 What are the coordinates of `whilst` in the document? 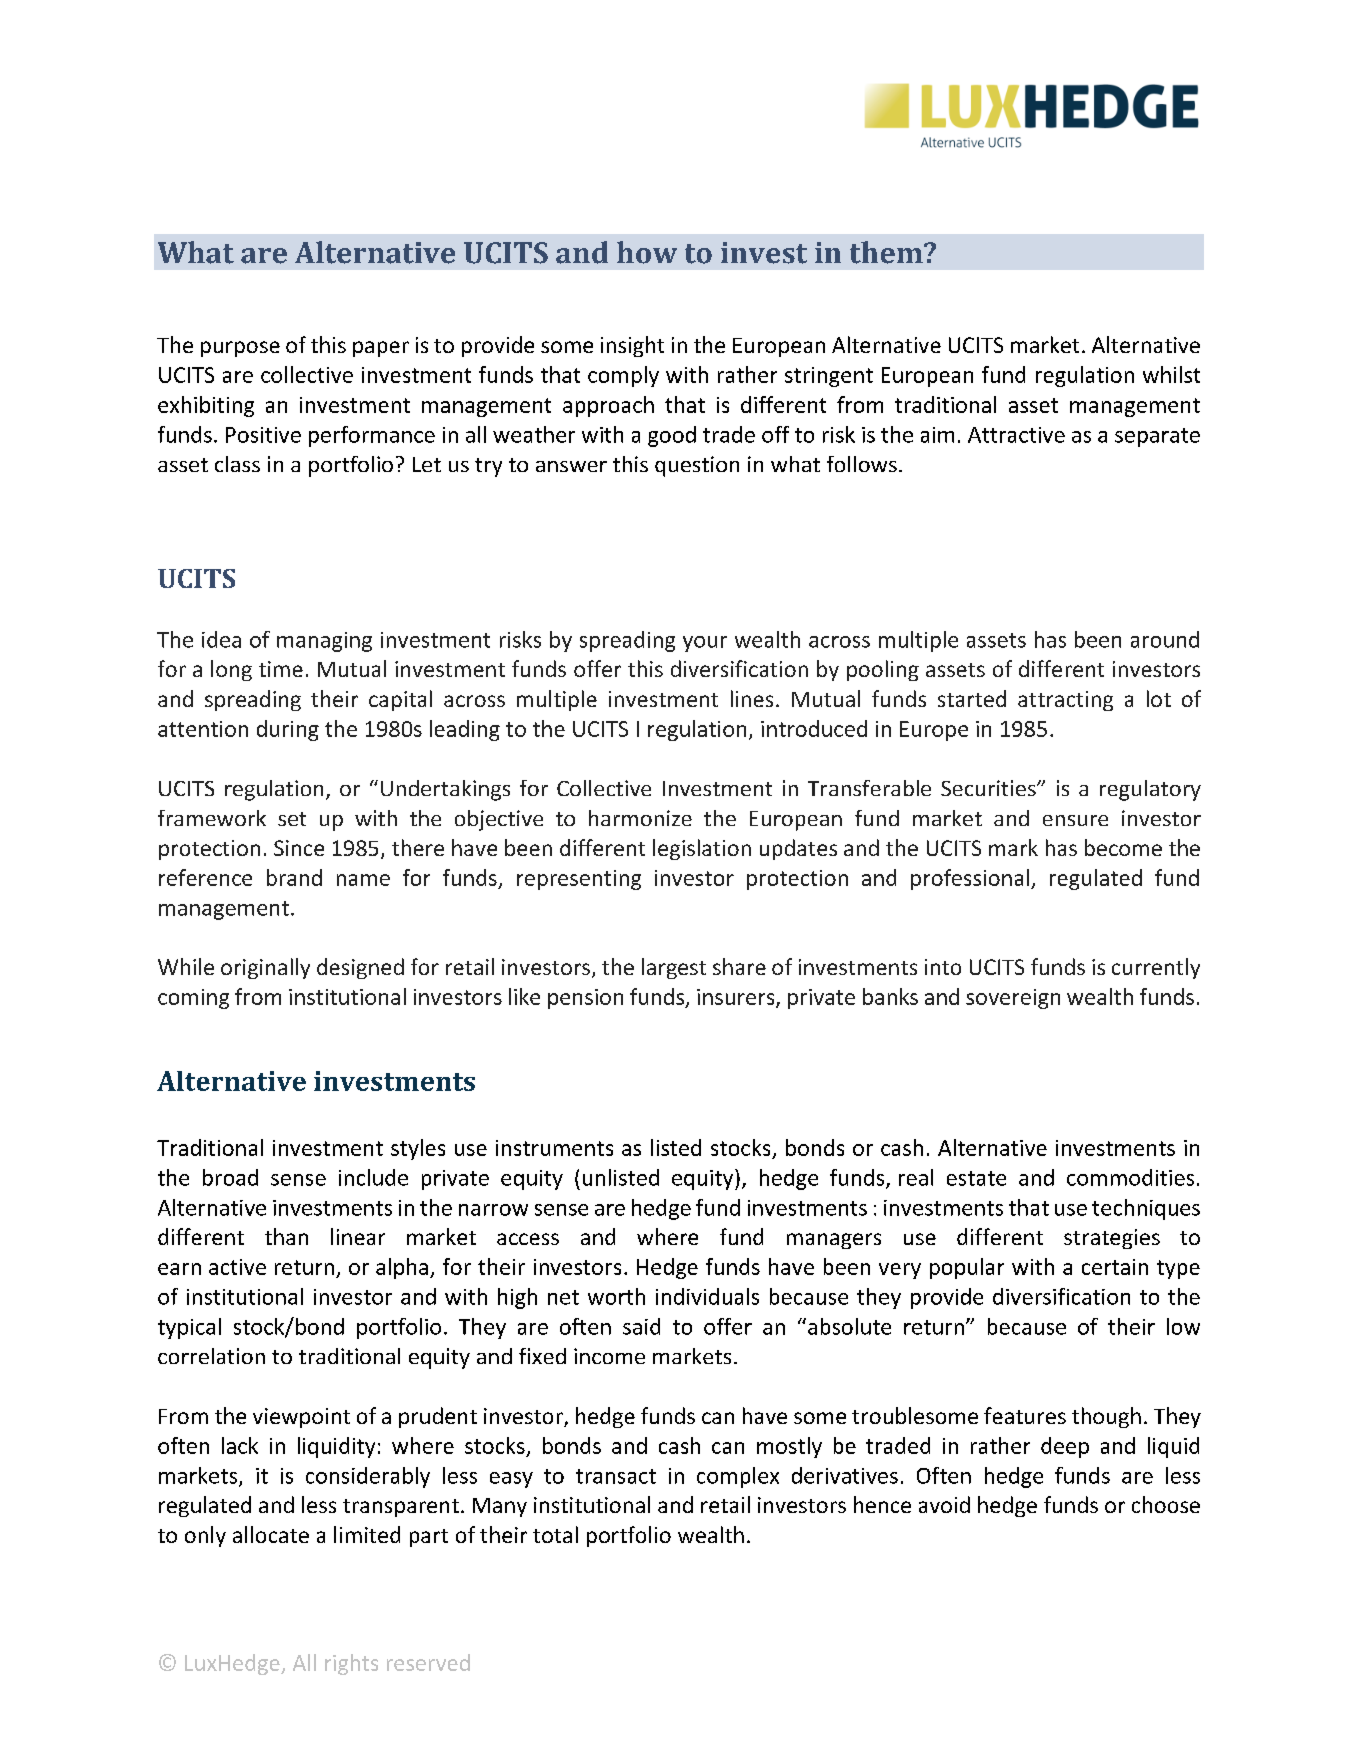 It's located at (1171, 374).
